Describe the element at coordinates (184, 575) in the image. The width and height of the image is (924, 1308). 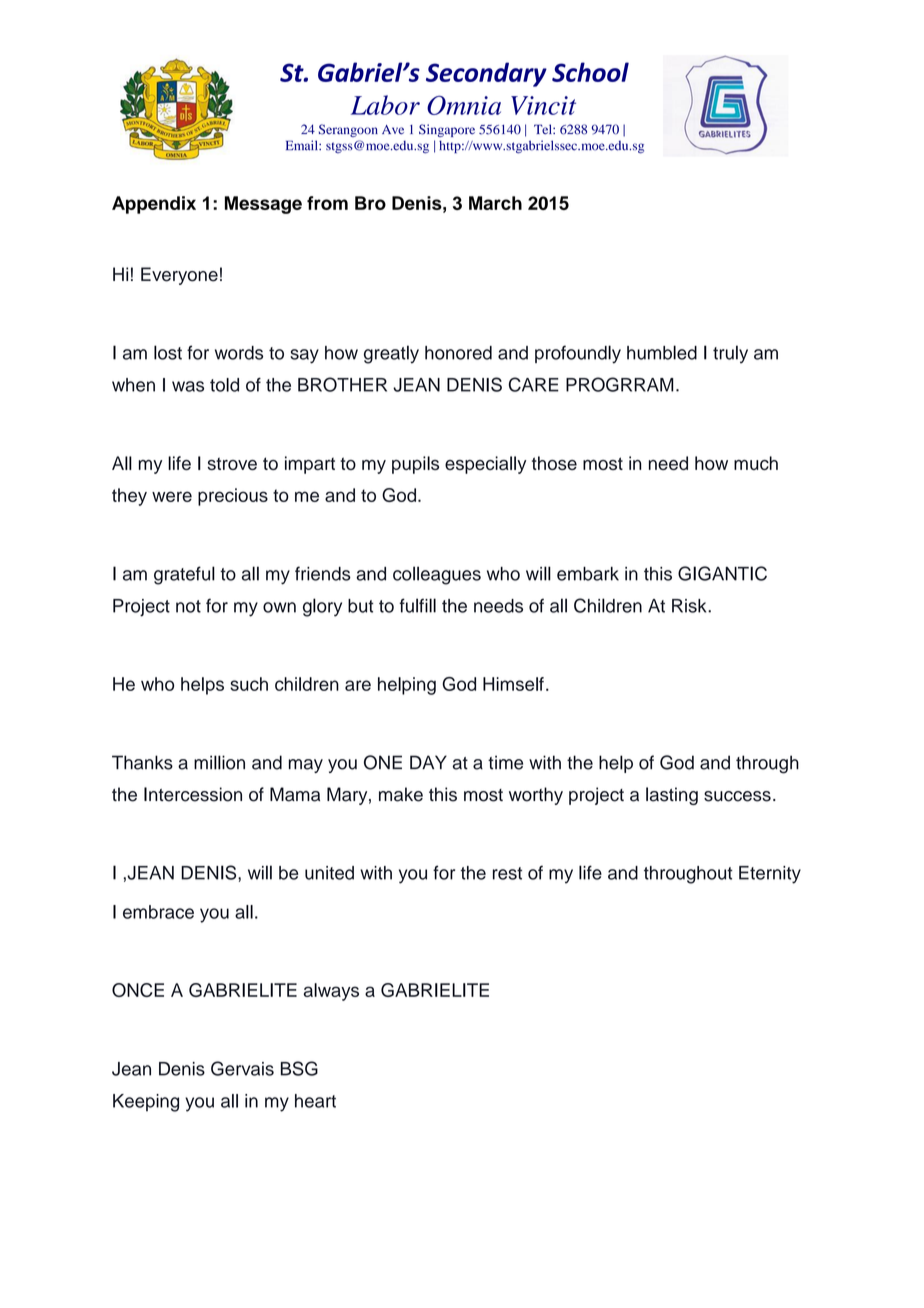
I see `grateful` at that location.
